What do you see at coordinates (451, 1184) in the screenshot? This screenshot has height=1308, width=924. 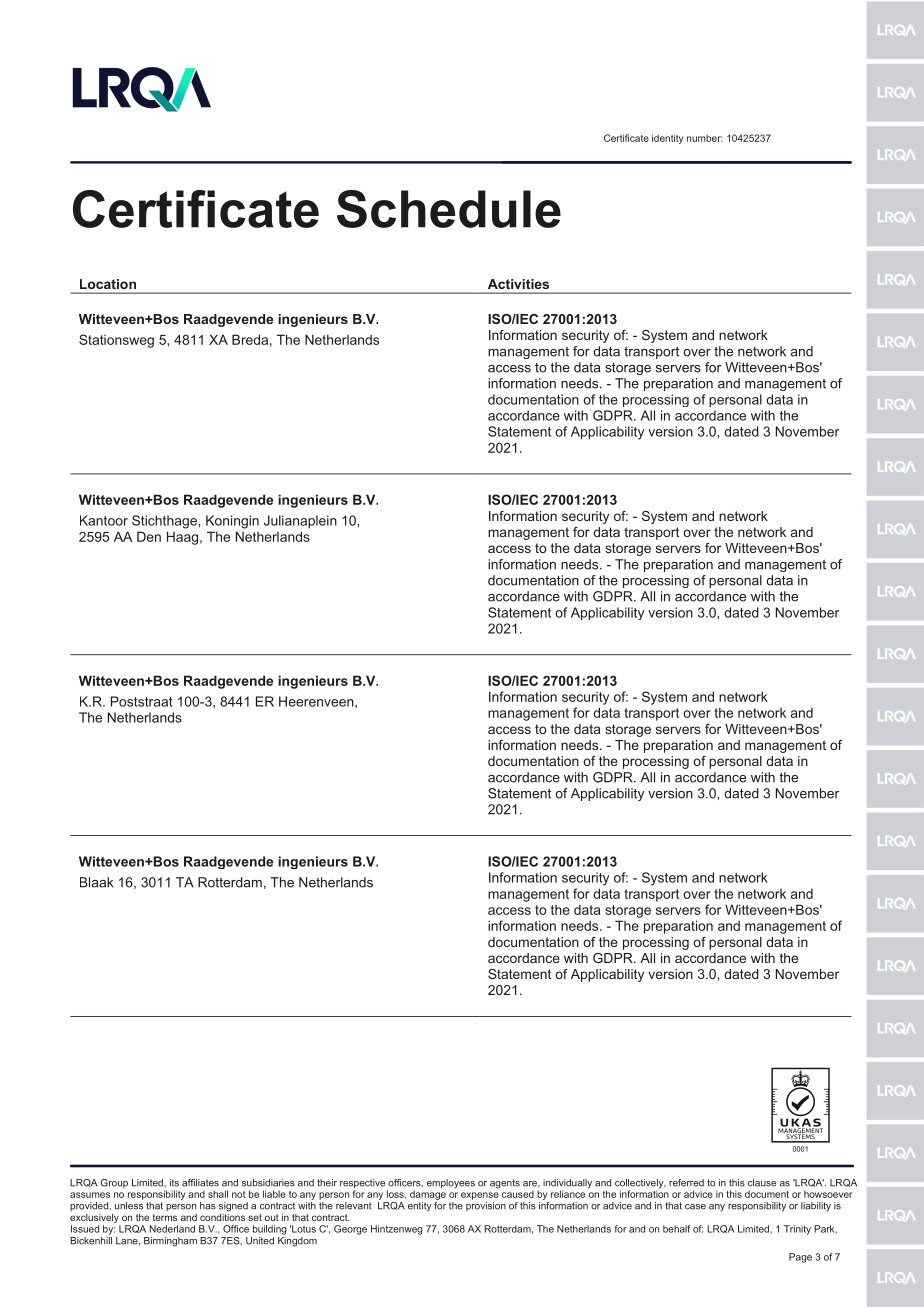 I see `employees` at bounding box center [451, 1184].
